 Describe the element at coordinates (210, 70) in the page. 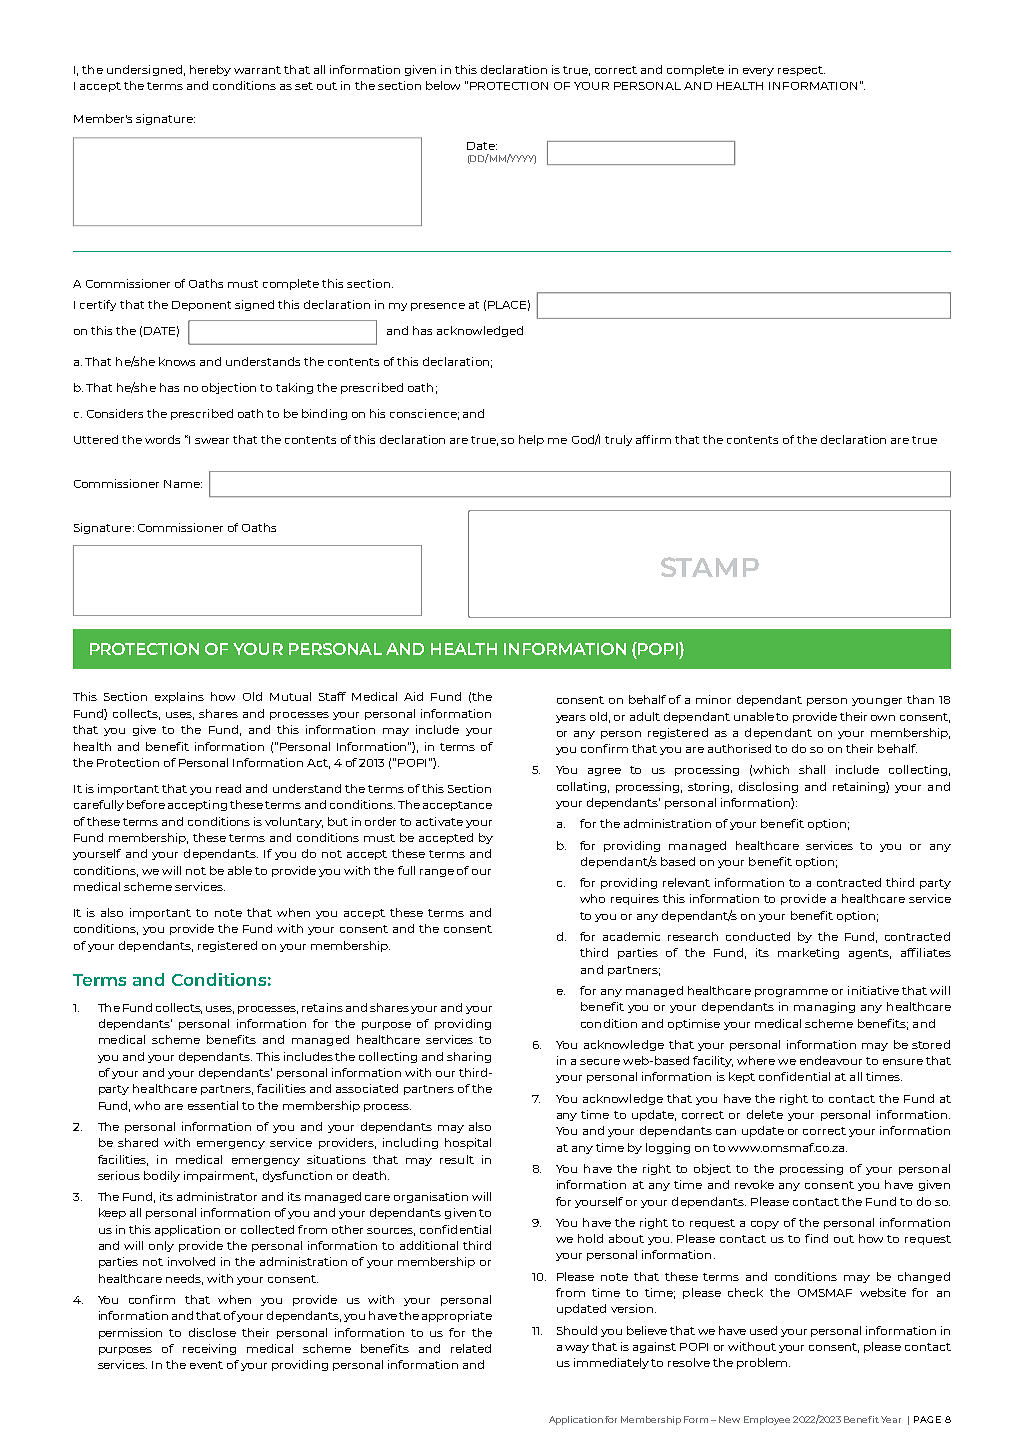

I see `hereby` at that location.
